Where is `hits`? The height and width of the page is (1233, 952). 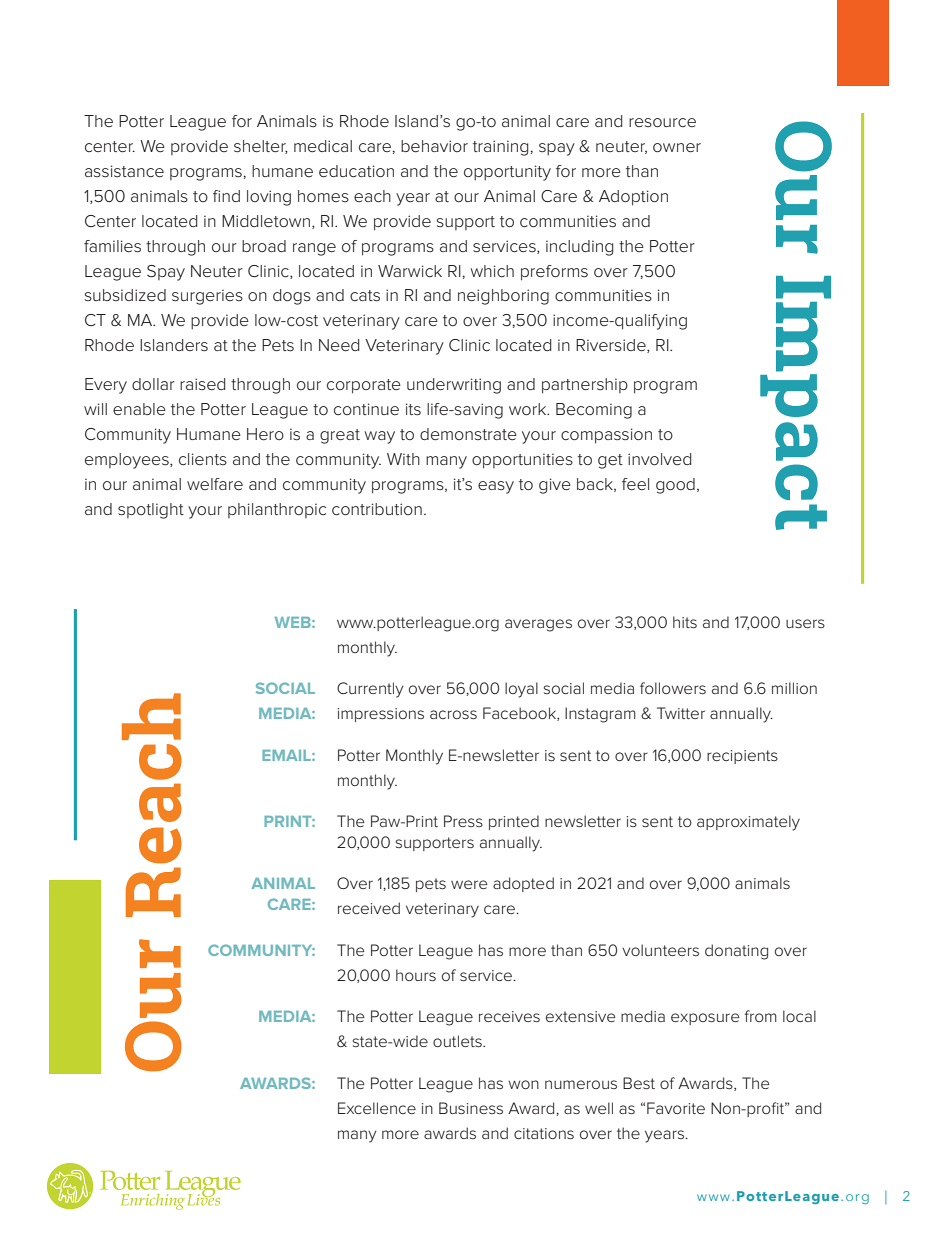 hits is located at coordinates (685, 622).
